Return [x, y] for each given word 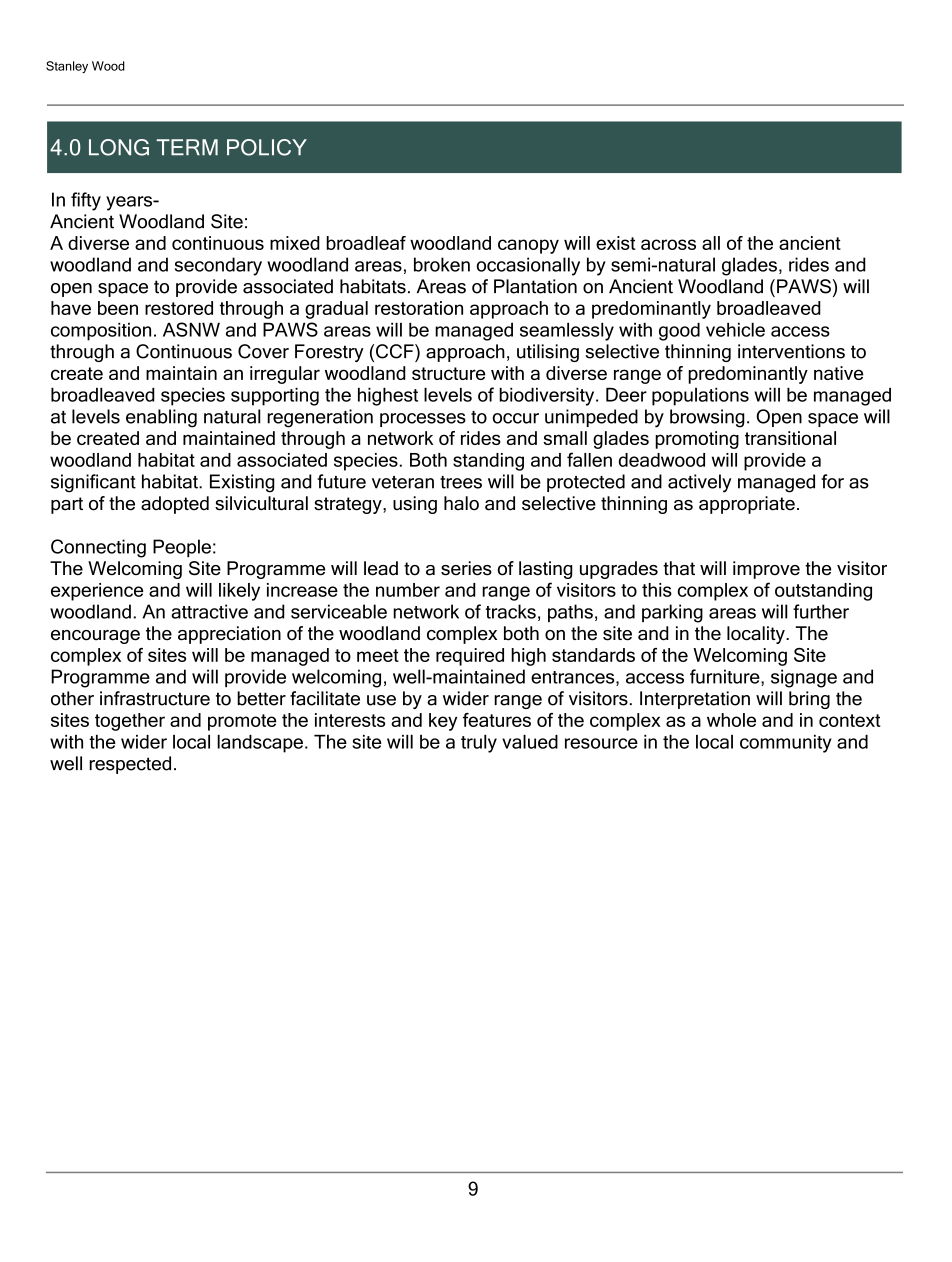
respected [130, 765]
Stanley [67, 67]
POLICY [267, 147]
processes [423, 420]
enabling [161, 418]
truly [479, 744]
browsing [707, 418]
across [668, 244]
